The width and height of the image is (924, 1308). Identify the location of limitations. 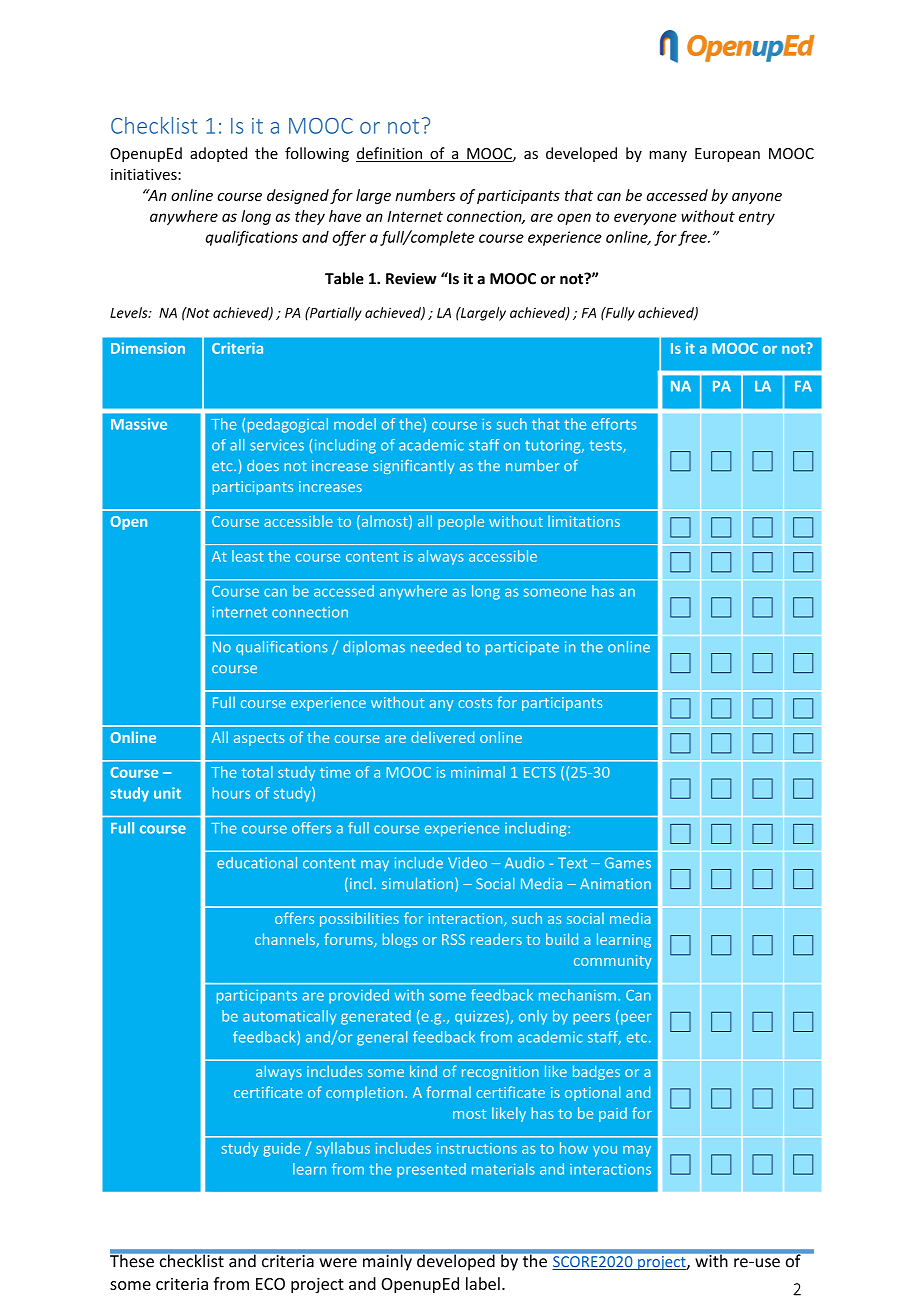
(584, 521).
